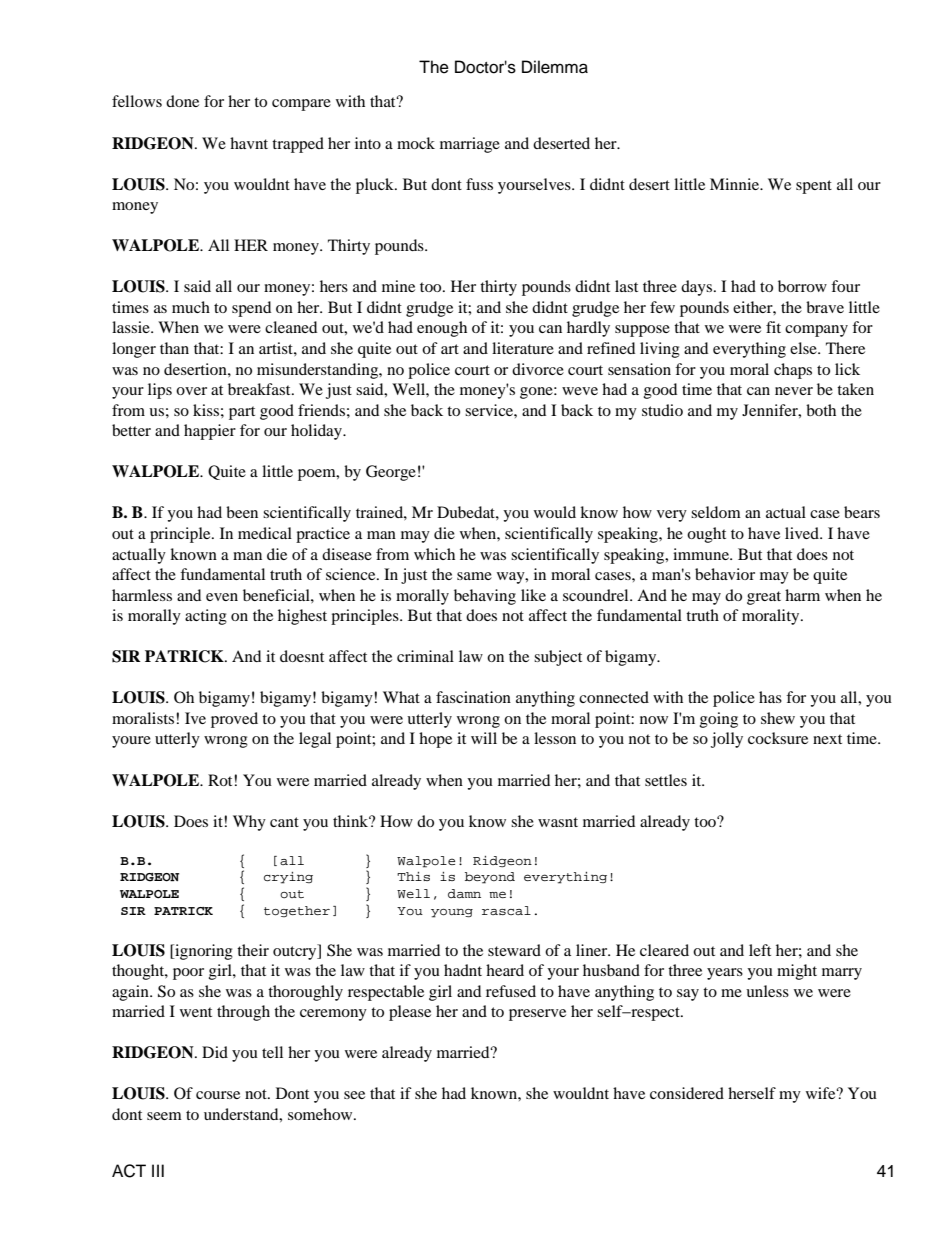  I want to click on done, so click(182, 101).
